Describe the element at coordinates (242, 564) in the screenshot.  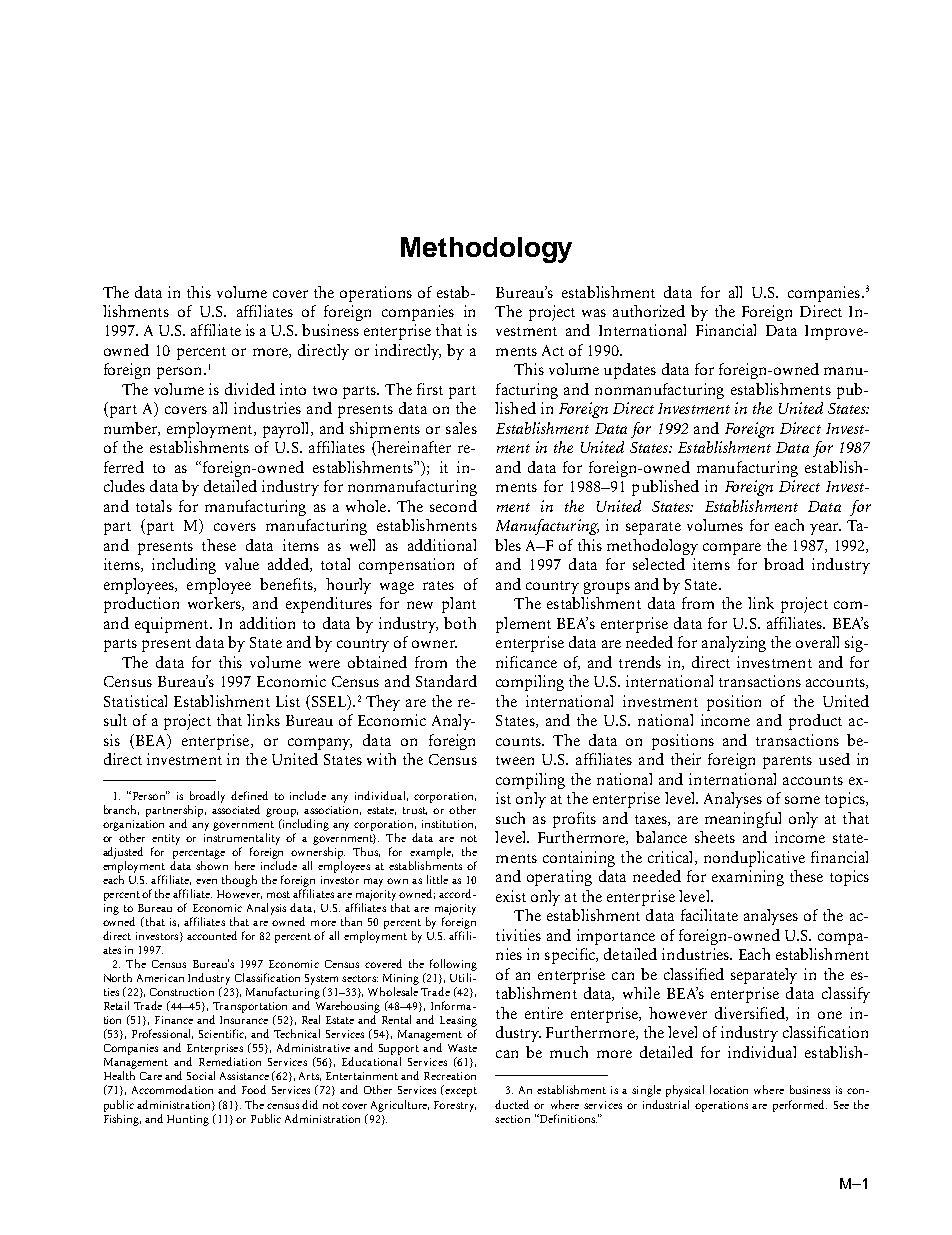
I see `value` at that location.
